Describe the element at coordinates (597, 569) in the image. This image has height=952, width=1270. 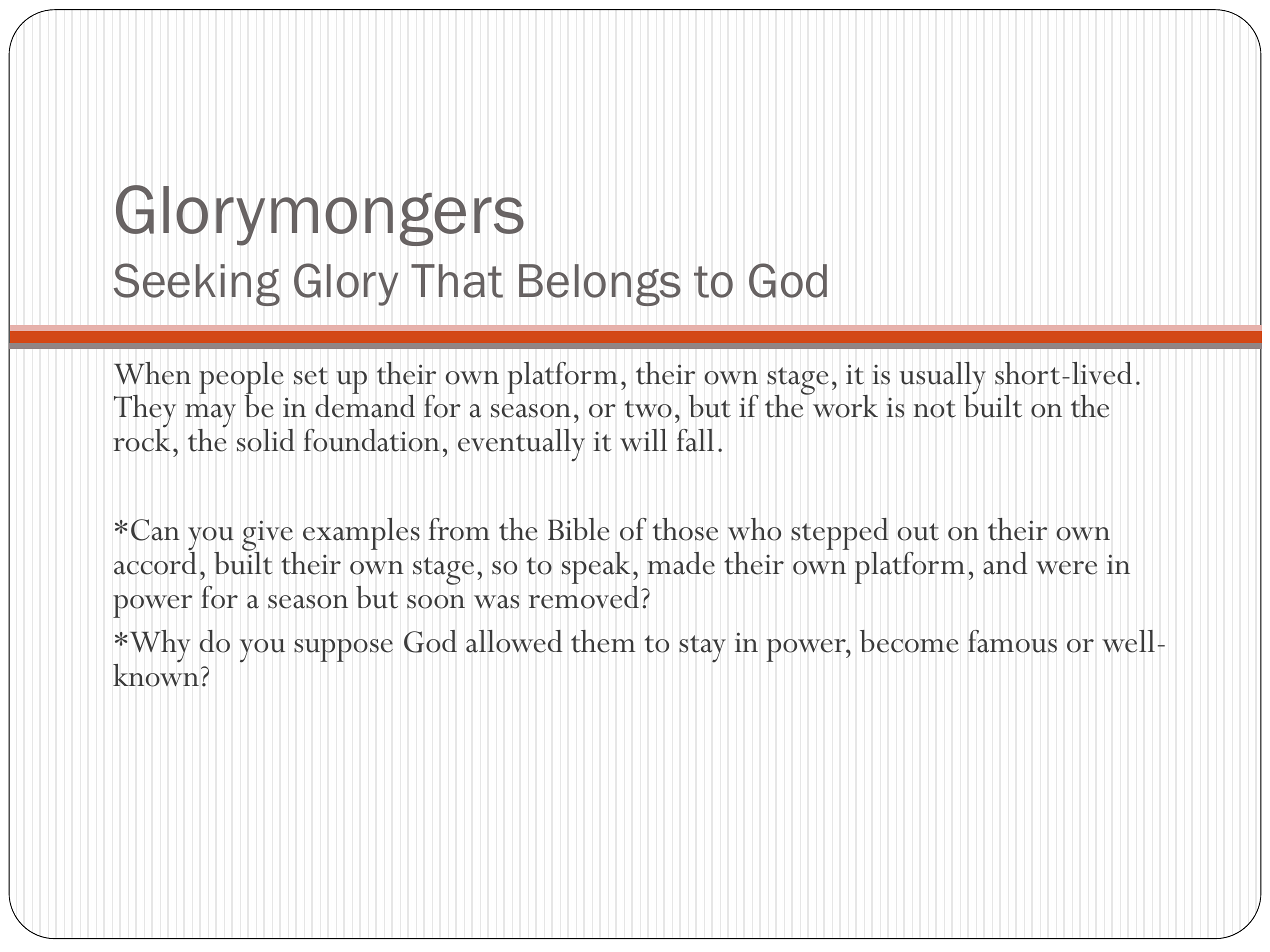
I see `speak` at that location.
